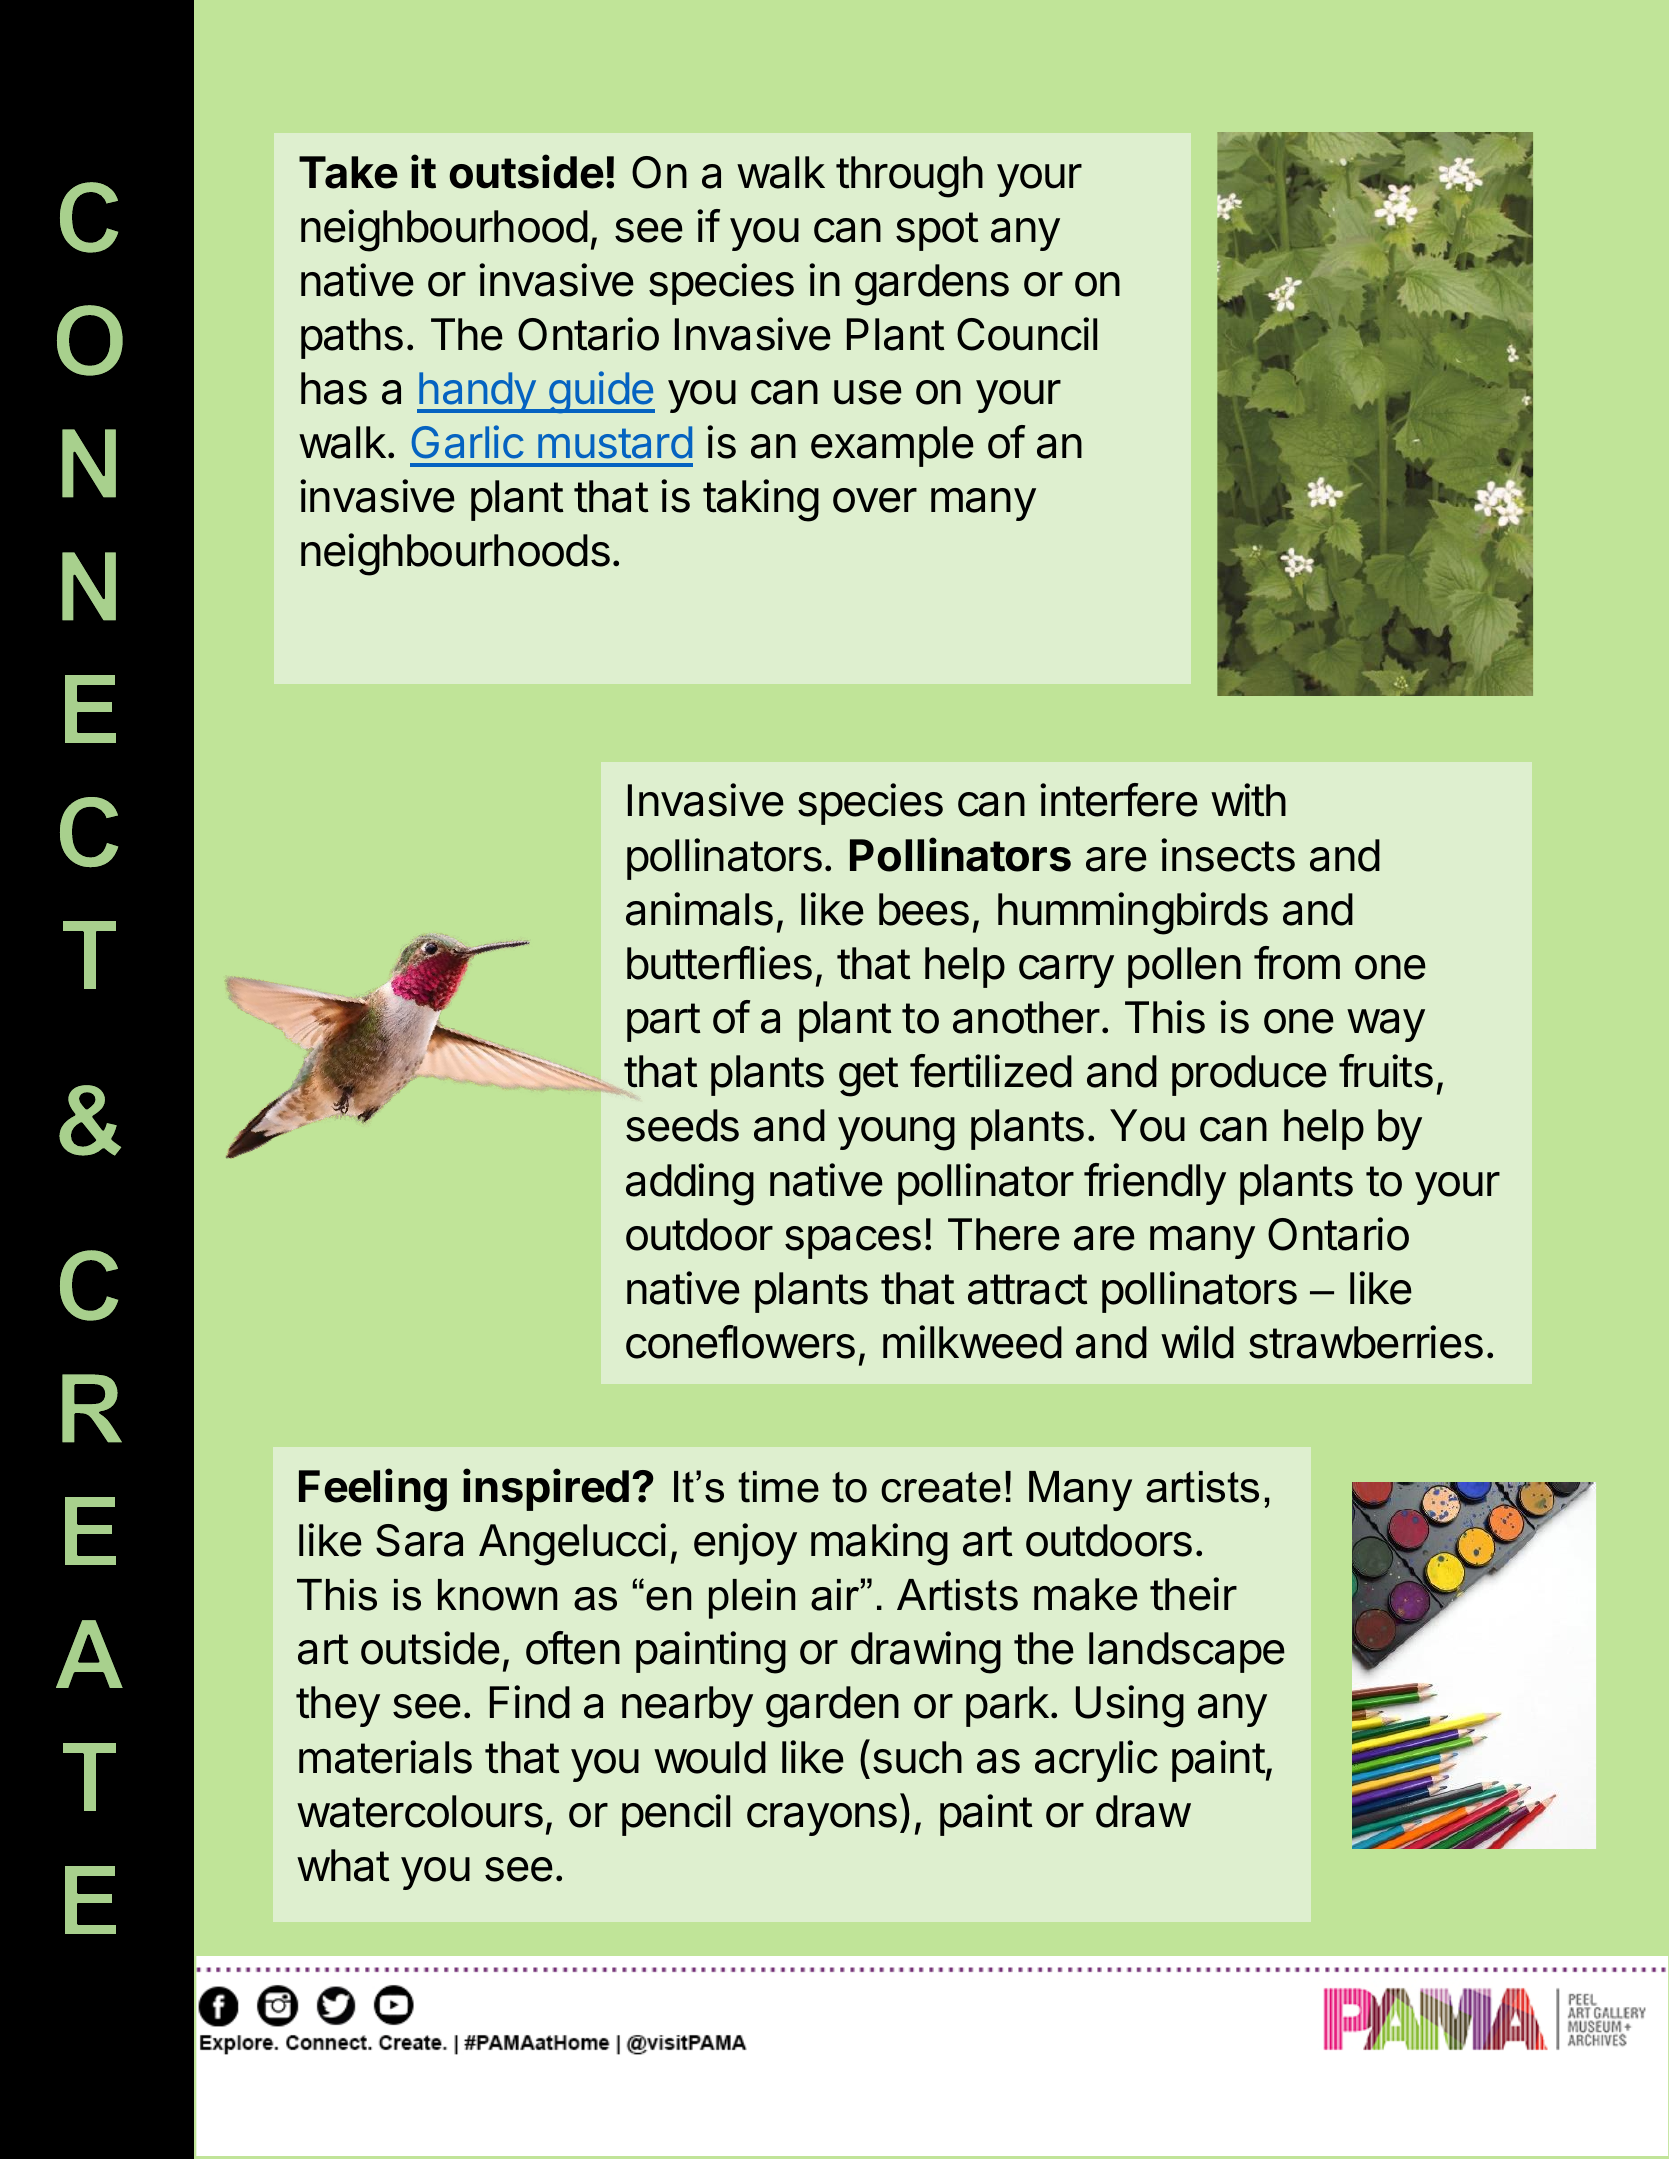 The height and width of the image is (2159, 1669). I want to click on get, so click(869, 1077).
